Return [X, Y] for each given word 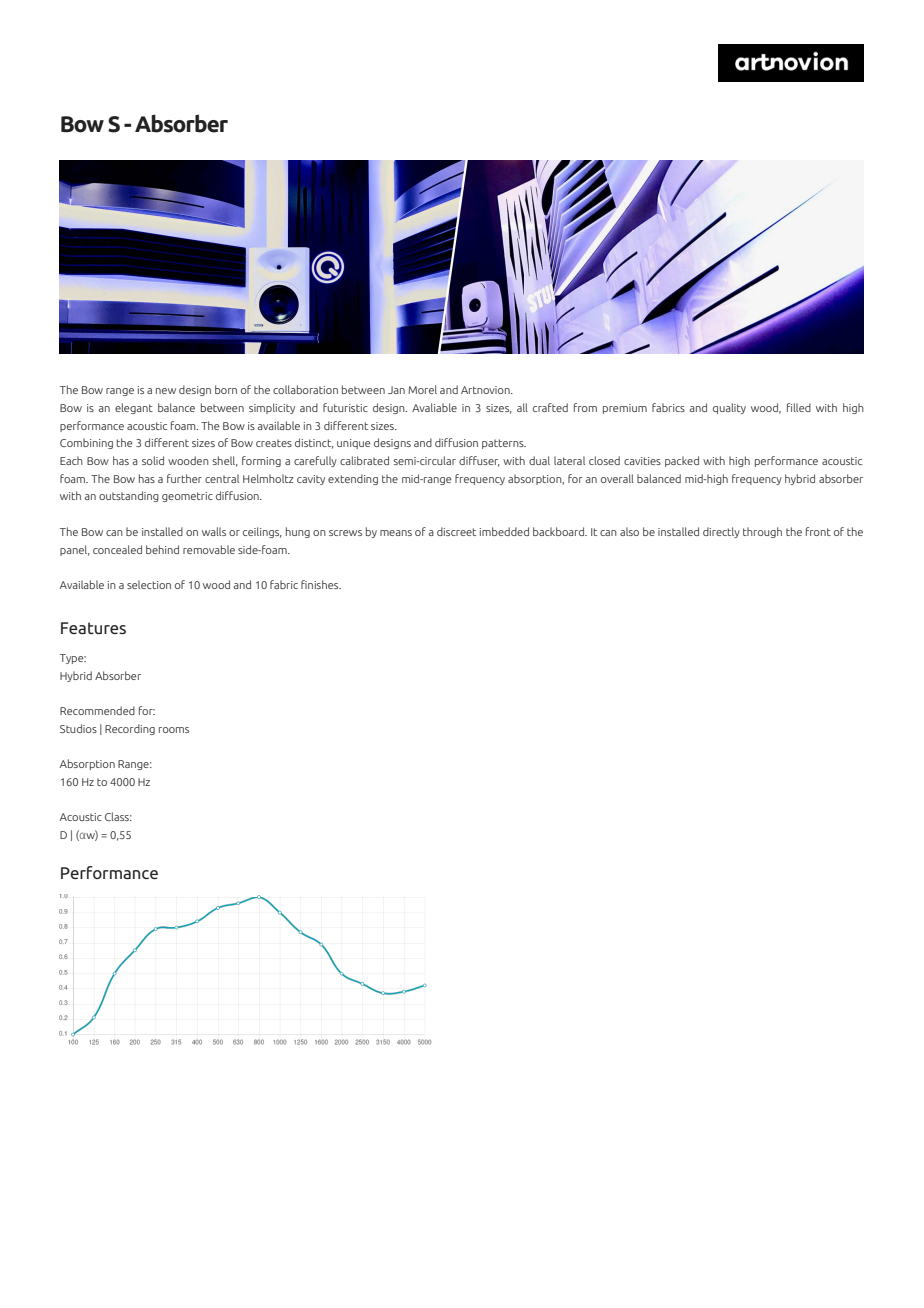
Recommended [97, 710]
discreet [456, 531]
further [184, 478]
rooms [174, 730]
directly [721, 532]
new [166, 391]
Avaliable [434, 407]
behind [162, 549]
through [762, 532]
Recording [130, 729]
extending [353, 479]
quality [729, 408]
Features [93, 628]
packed [682, 461]
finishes [321, 584]
